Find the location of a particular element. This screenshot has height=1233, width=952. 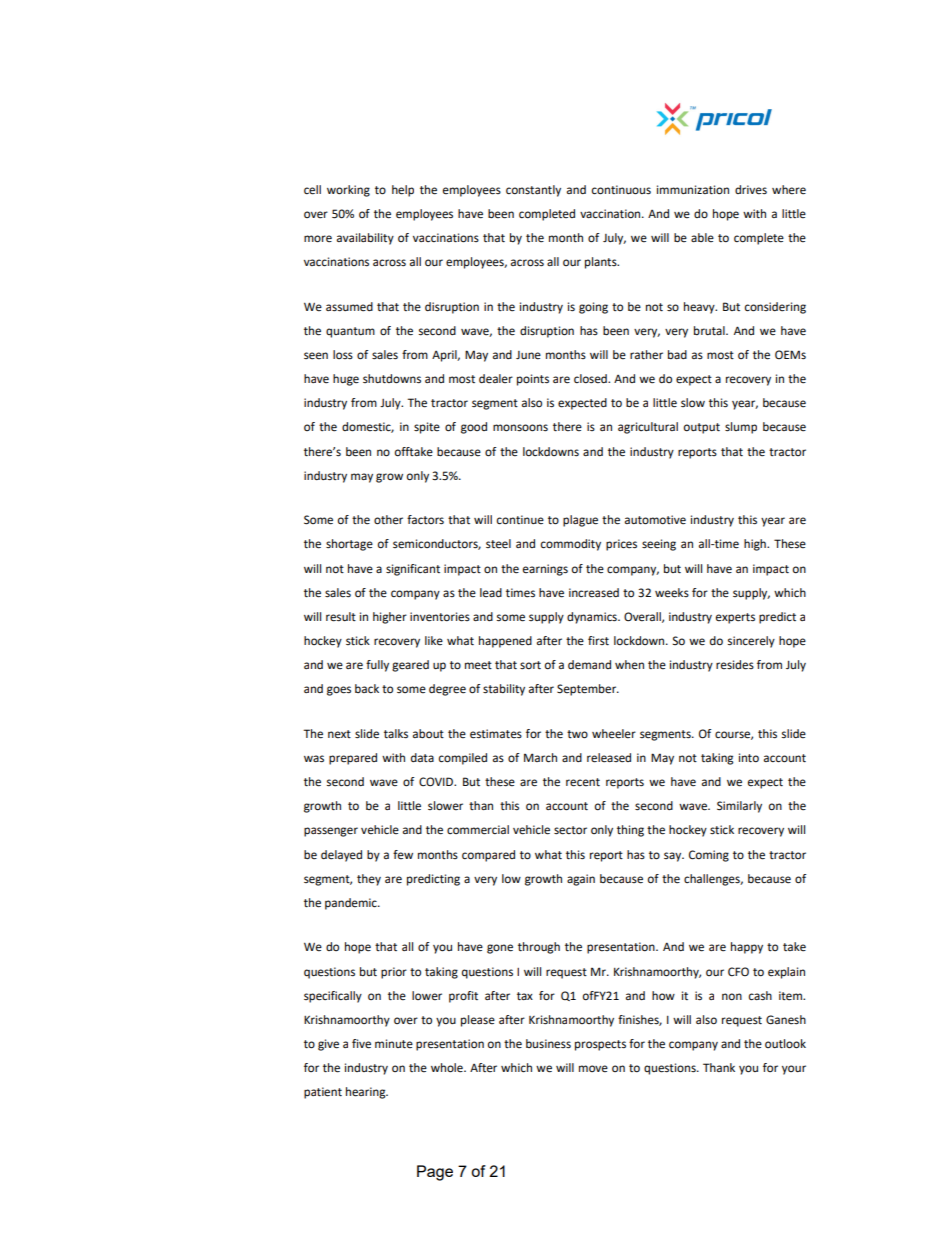

CFO is located at coordinates (738, 971).
